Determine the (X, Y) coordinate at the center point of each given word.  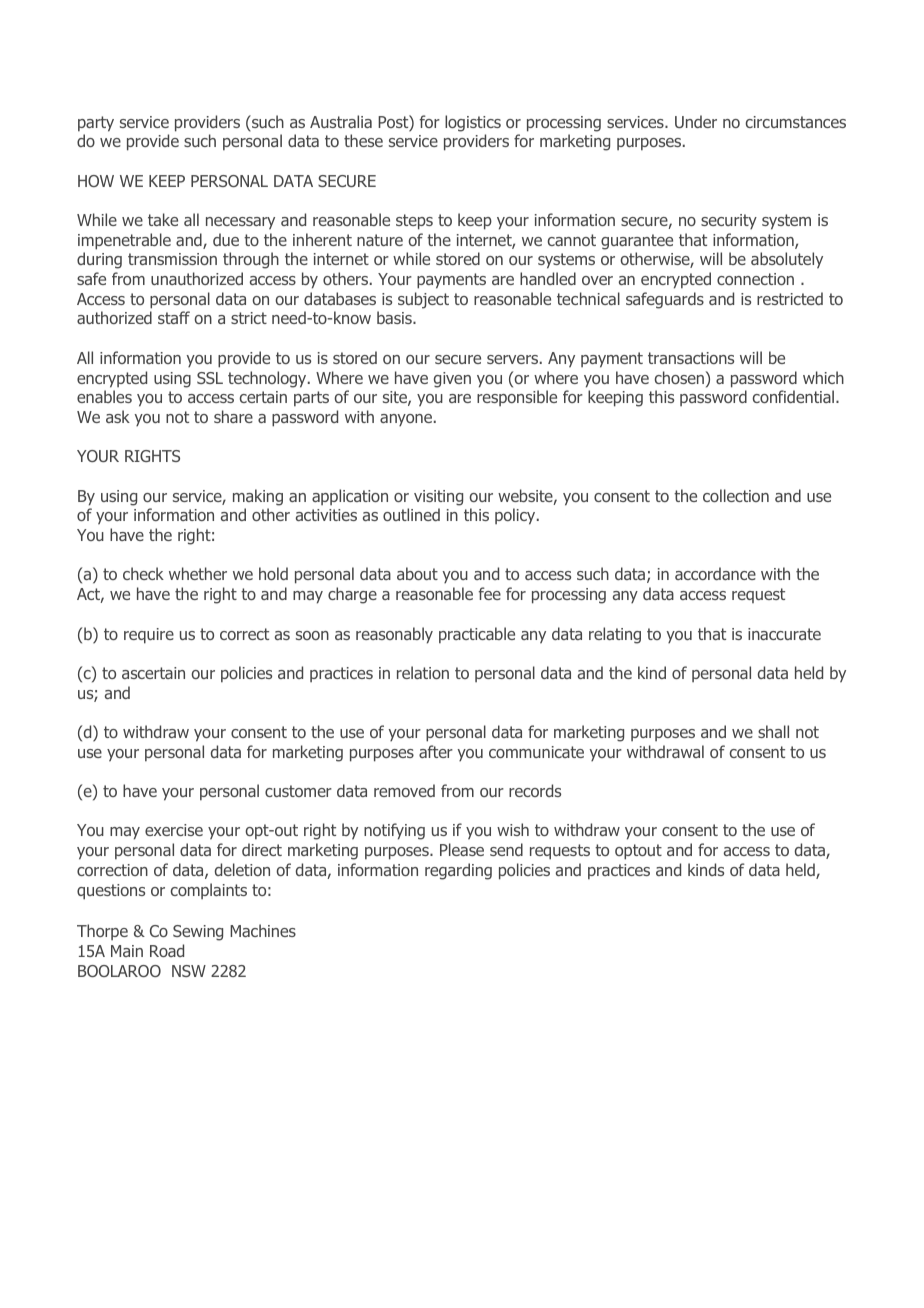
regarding (458, 871)
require (149, 636)
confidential (793, 396)
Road (167, 950)
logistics (473, 123)
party (96, 124)
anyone (406, 420)
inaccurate (784, 634)
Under (696, 121)
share (233, 416)
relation (423, 672)
